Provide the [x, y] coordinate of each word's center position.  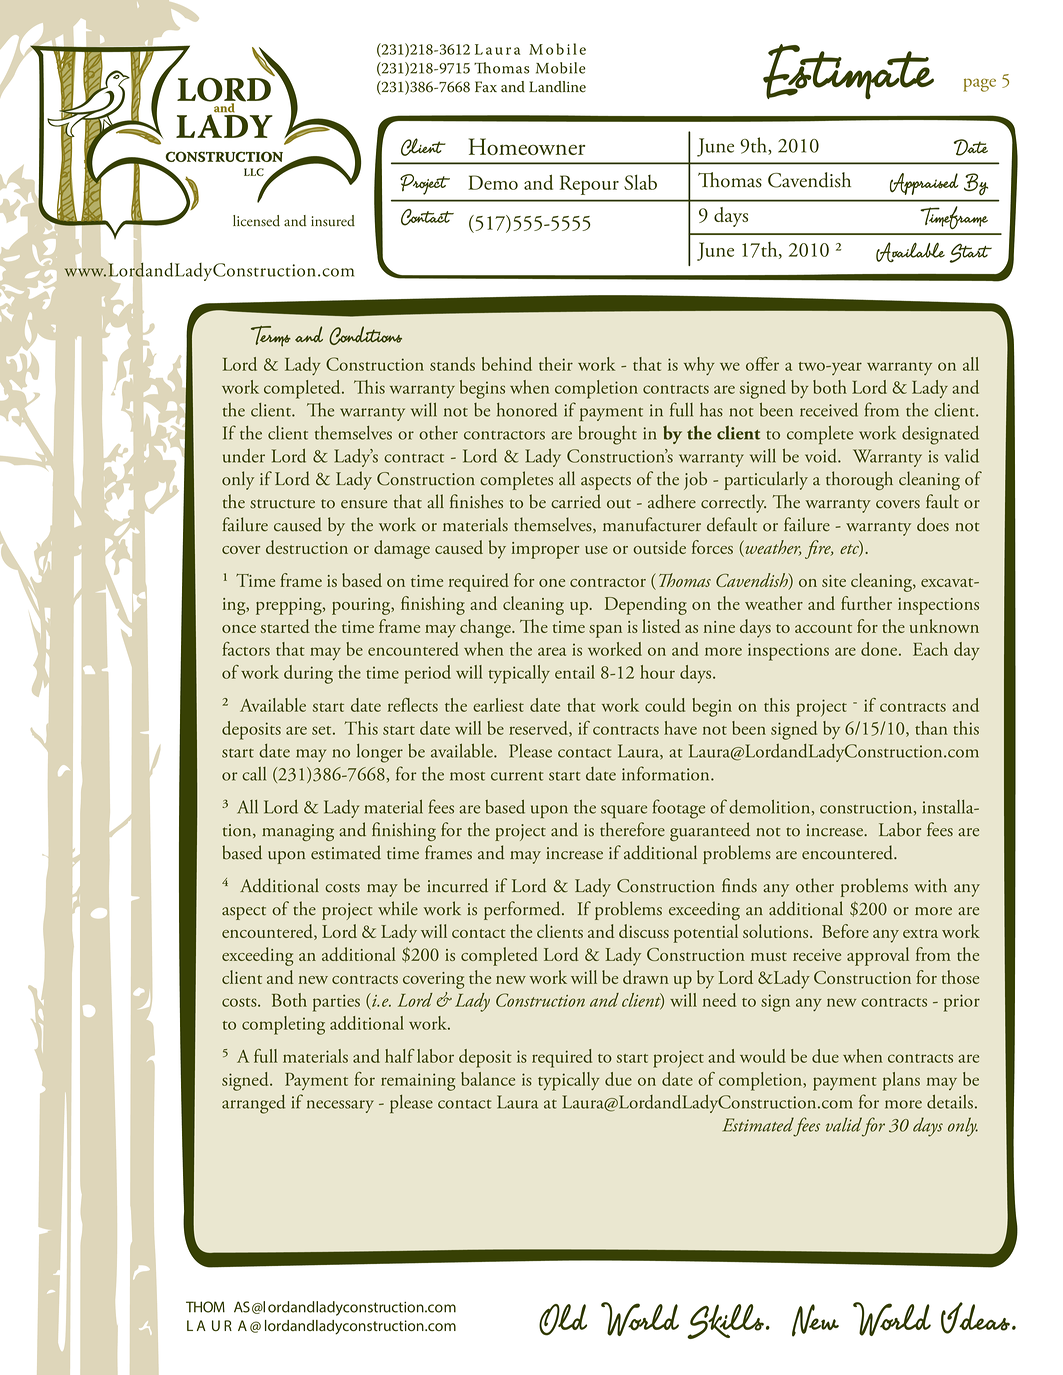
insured [333, 221]
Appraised [924, 184]
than [931, 728]
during [308, 674]
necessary [340, 1106]
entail [575, 672]
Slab [640, 182]
